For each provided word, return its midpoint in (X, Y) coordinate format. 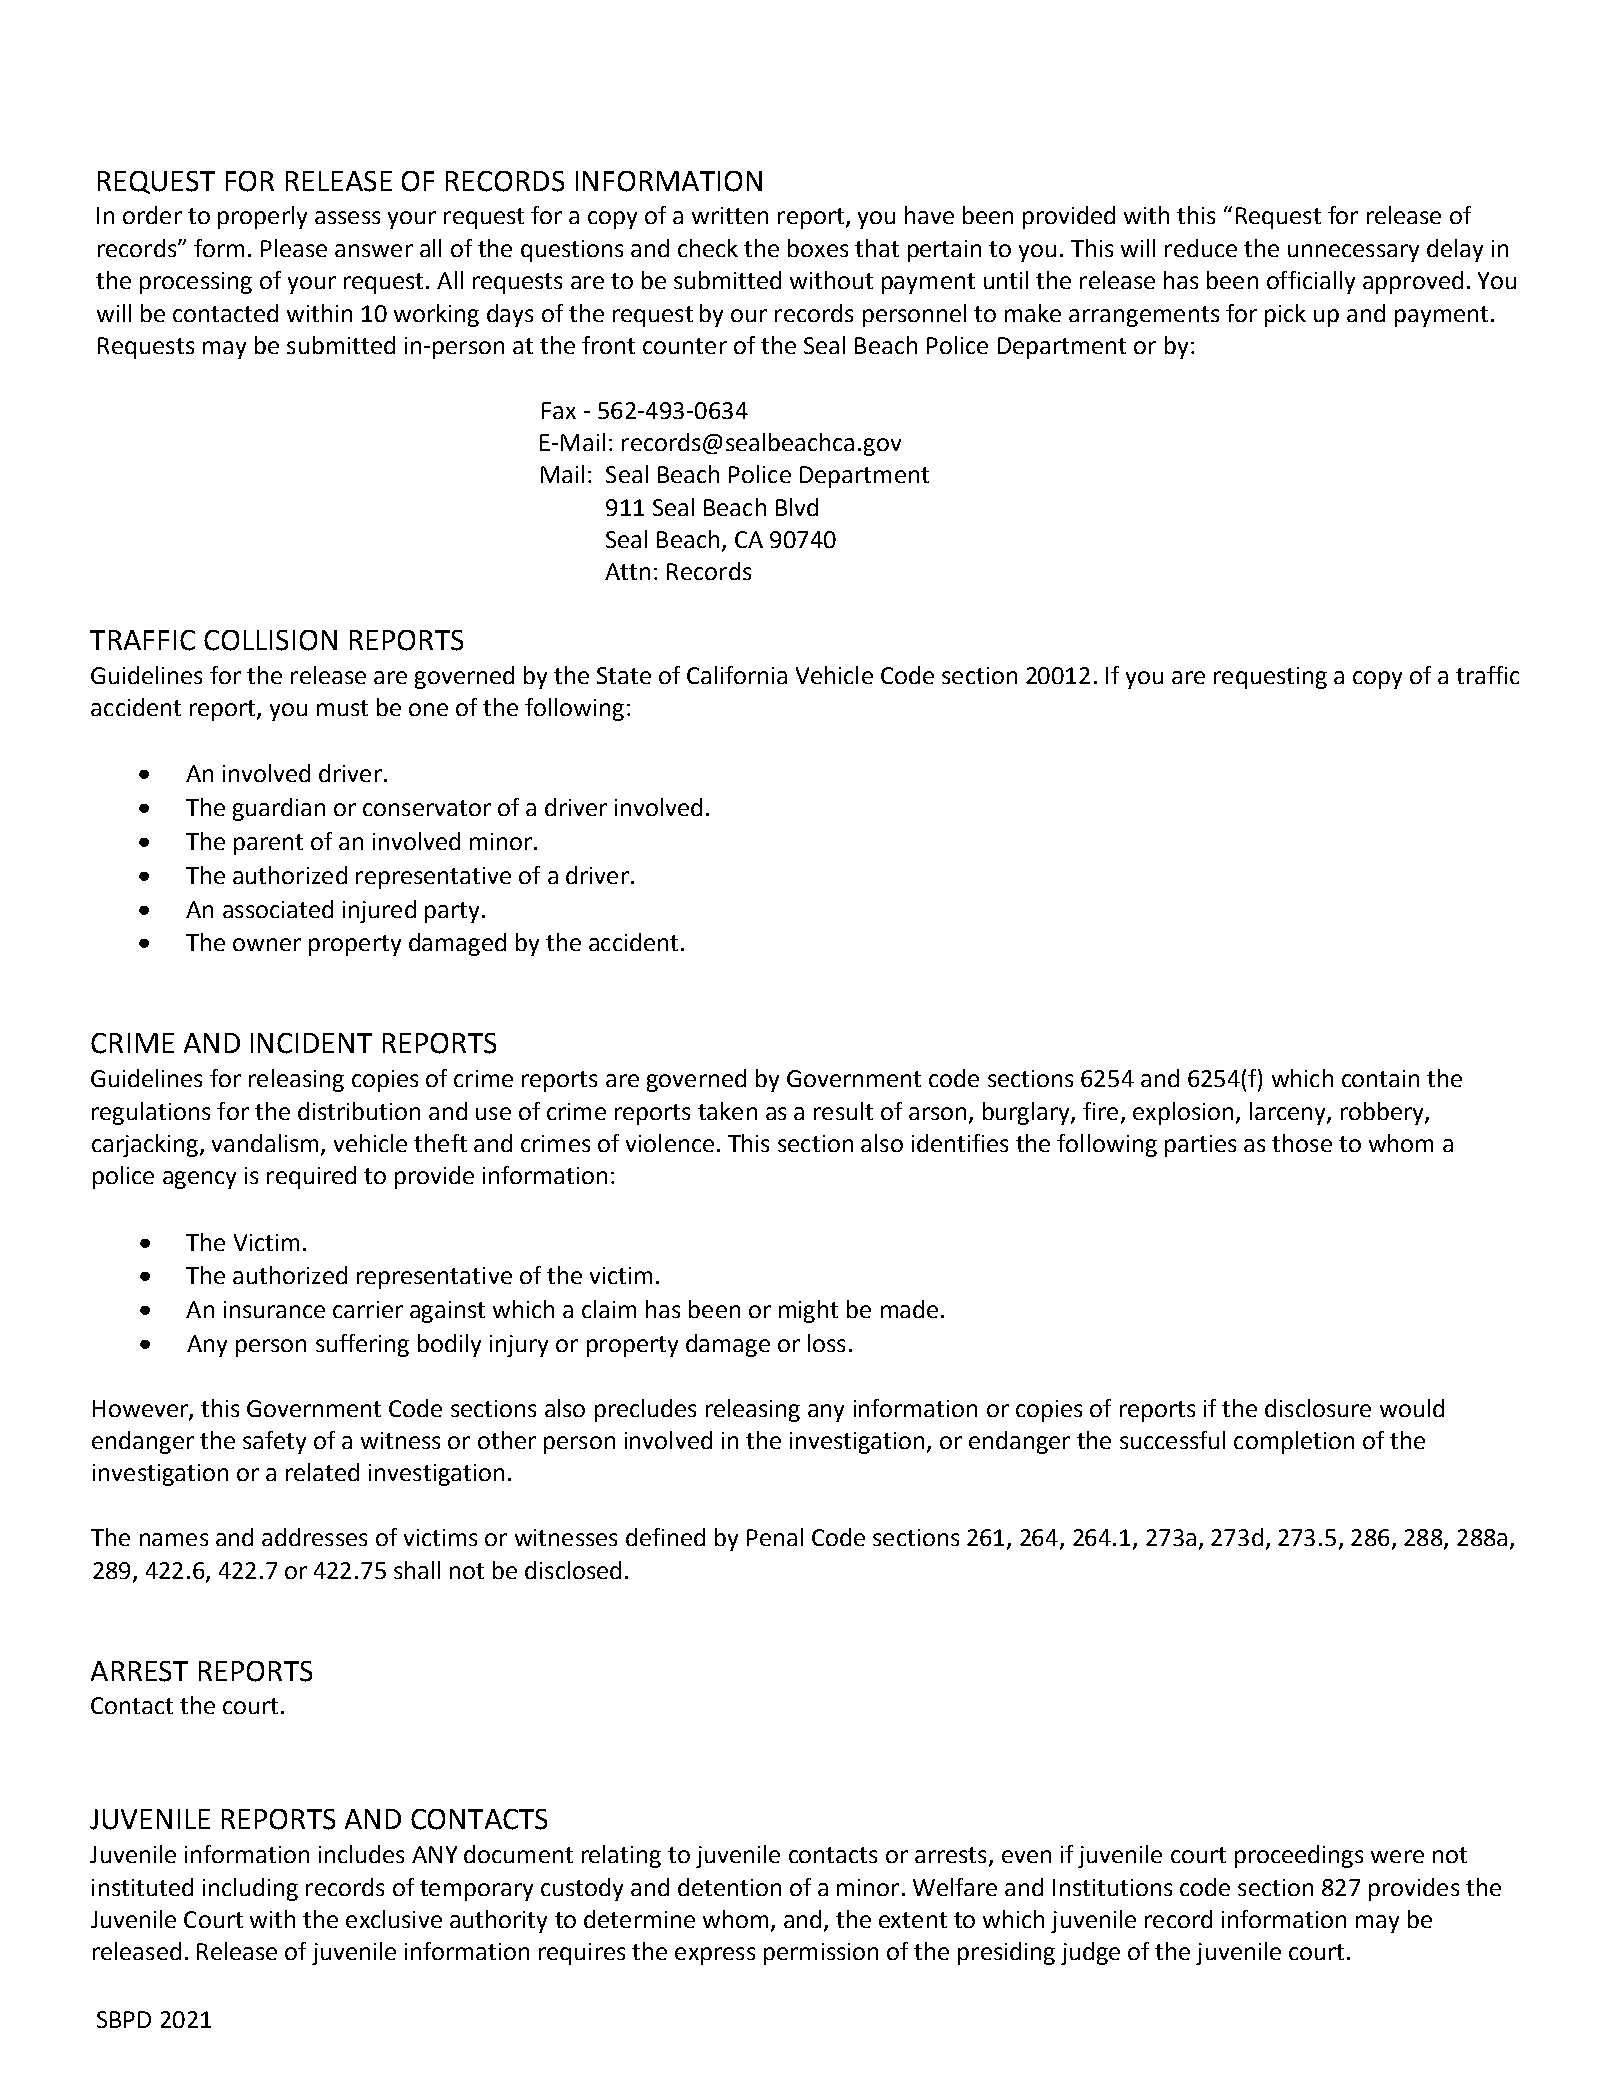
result (843, 1111)
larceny (1289, 1113)
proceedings (1299, 1856)
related (322, 1472)
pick (1285, 315)
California (737, 675)
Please (294, 248)
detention (729, 1887)
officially (1311, 282)
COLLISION (270, 640)
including (250, 1889)
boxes (818, 248)
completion (1294, 1442)
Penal (775, 1537)
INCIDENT (311, 1043)
